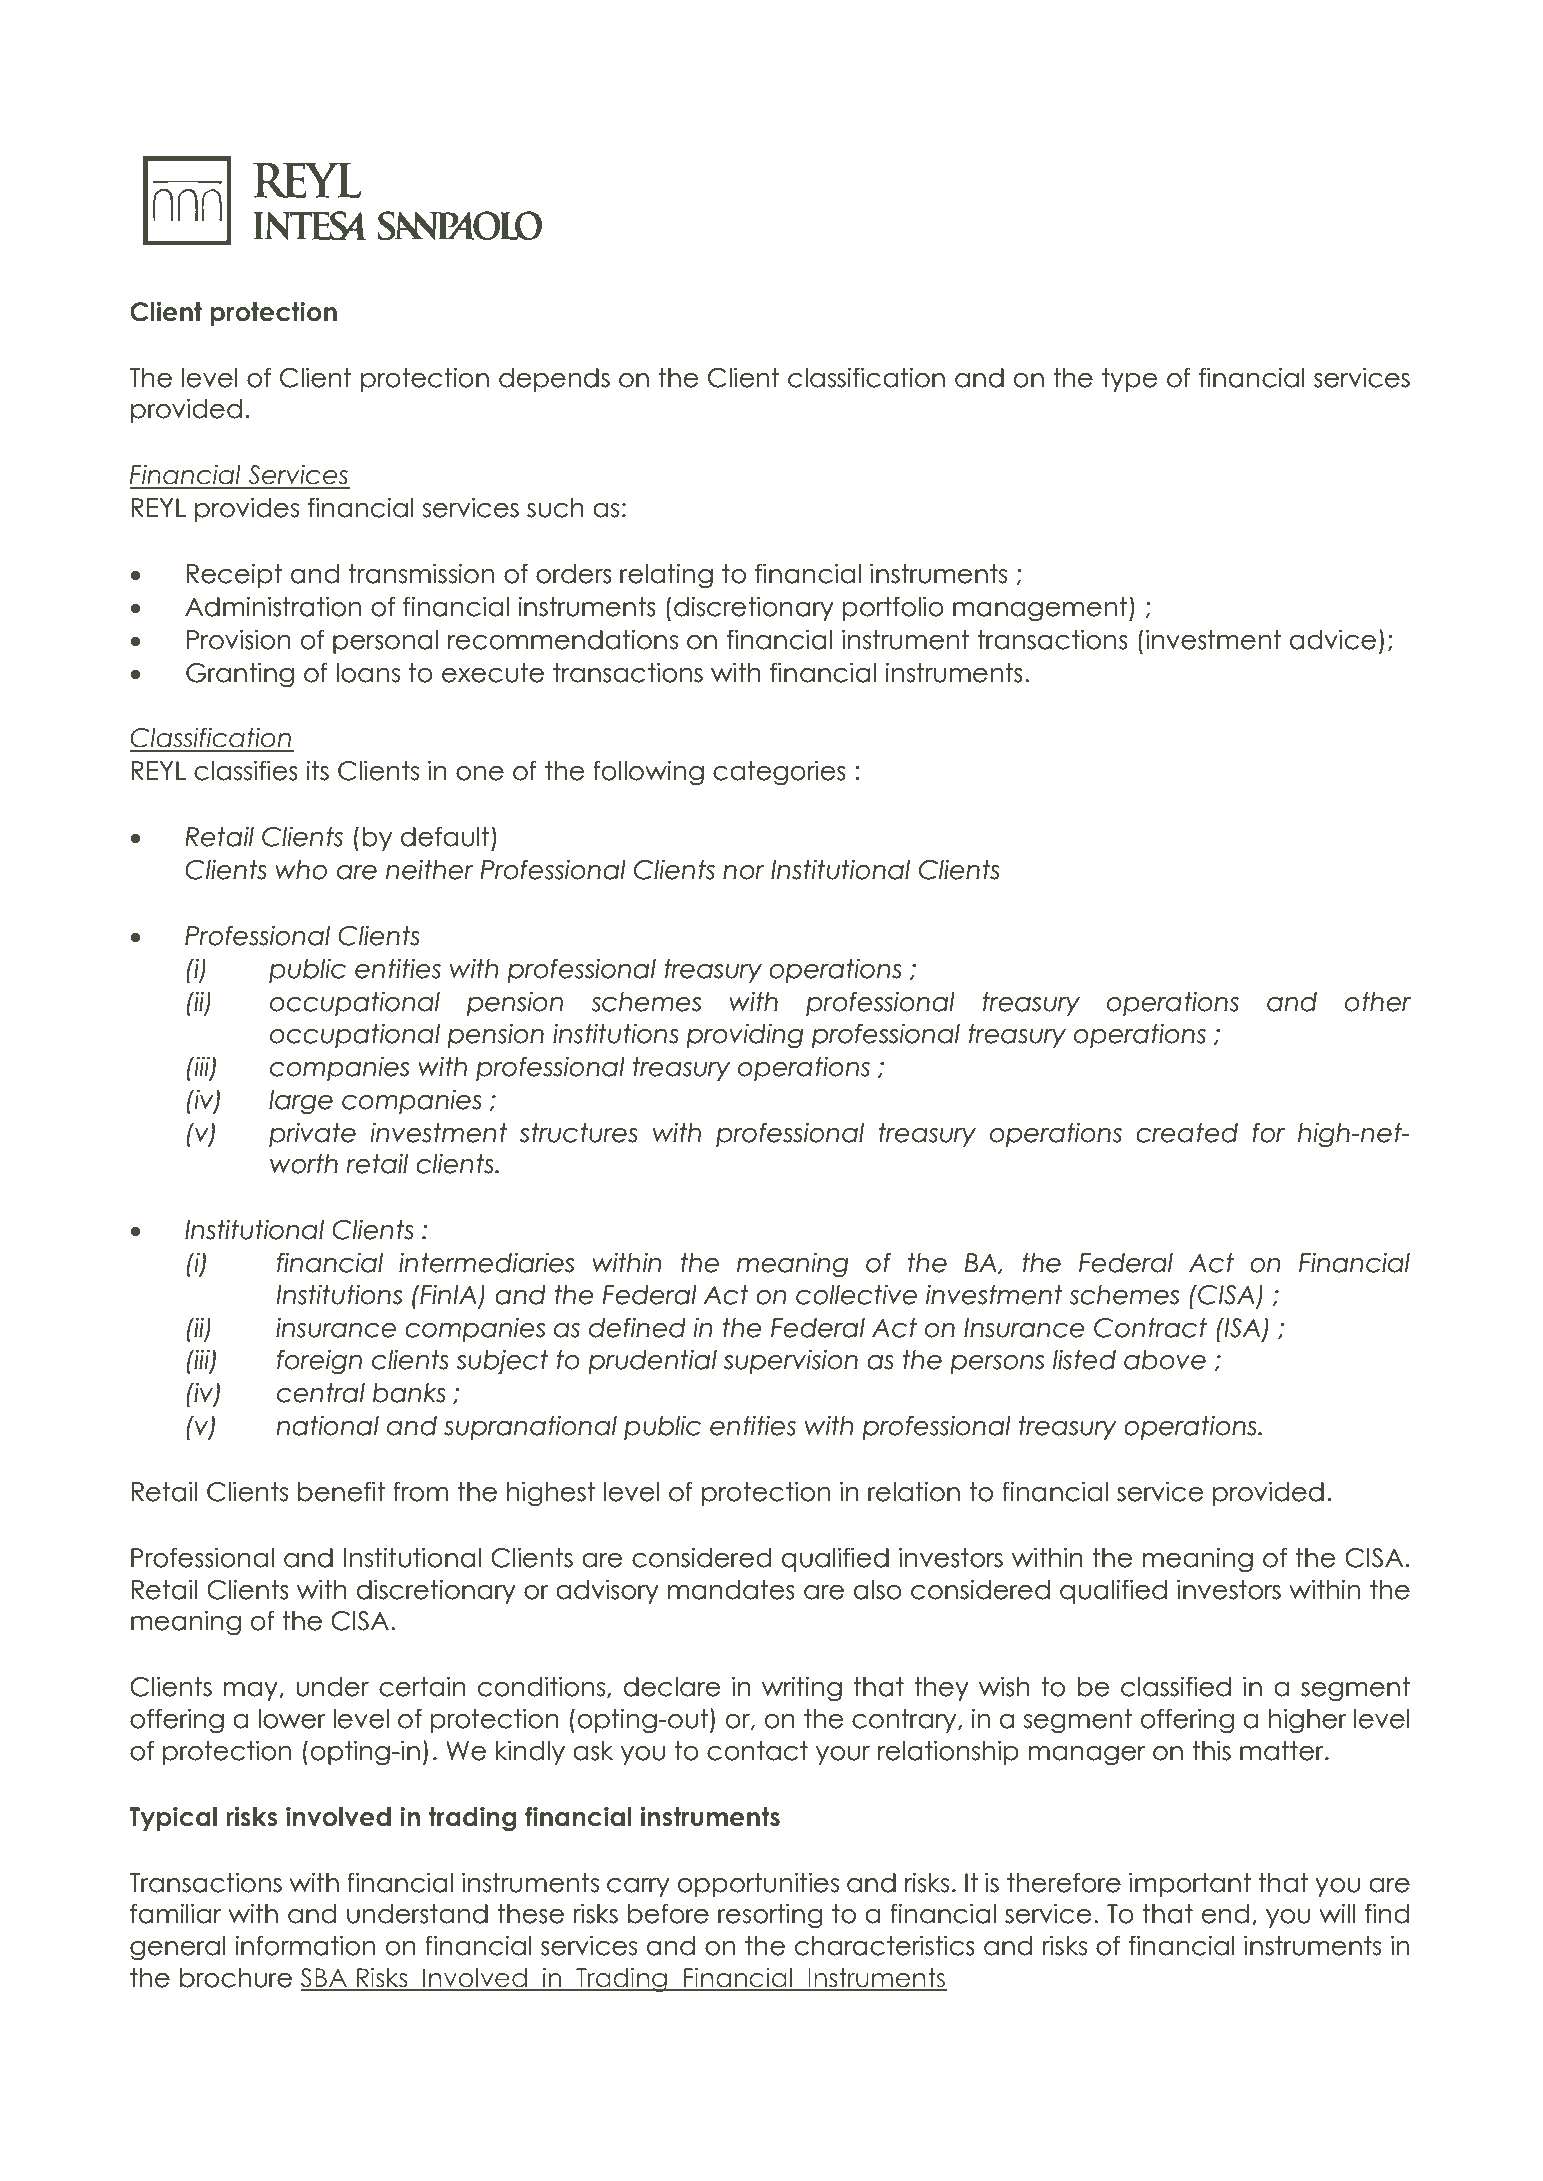 The height and width of the screenshot is (2181, 1543). What do you see at coordinates (247, 509) in the screenshot?
I see `provides` at bounding box center [247, 509].
